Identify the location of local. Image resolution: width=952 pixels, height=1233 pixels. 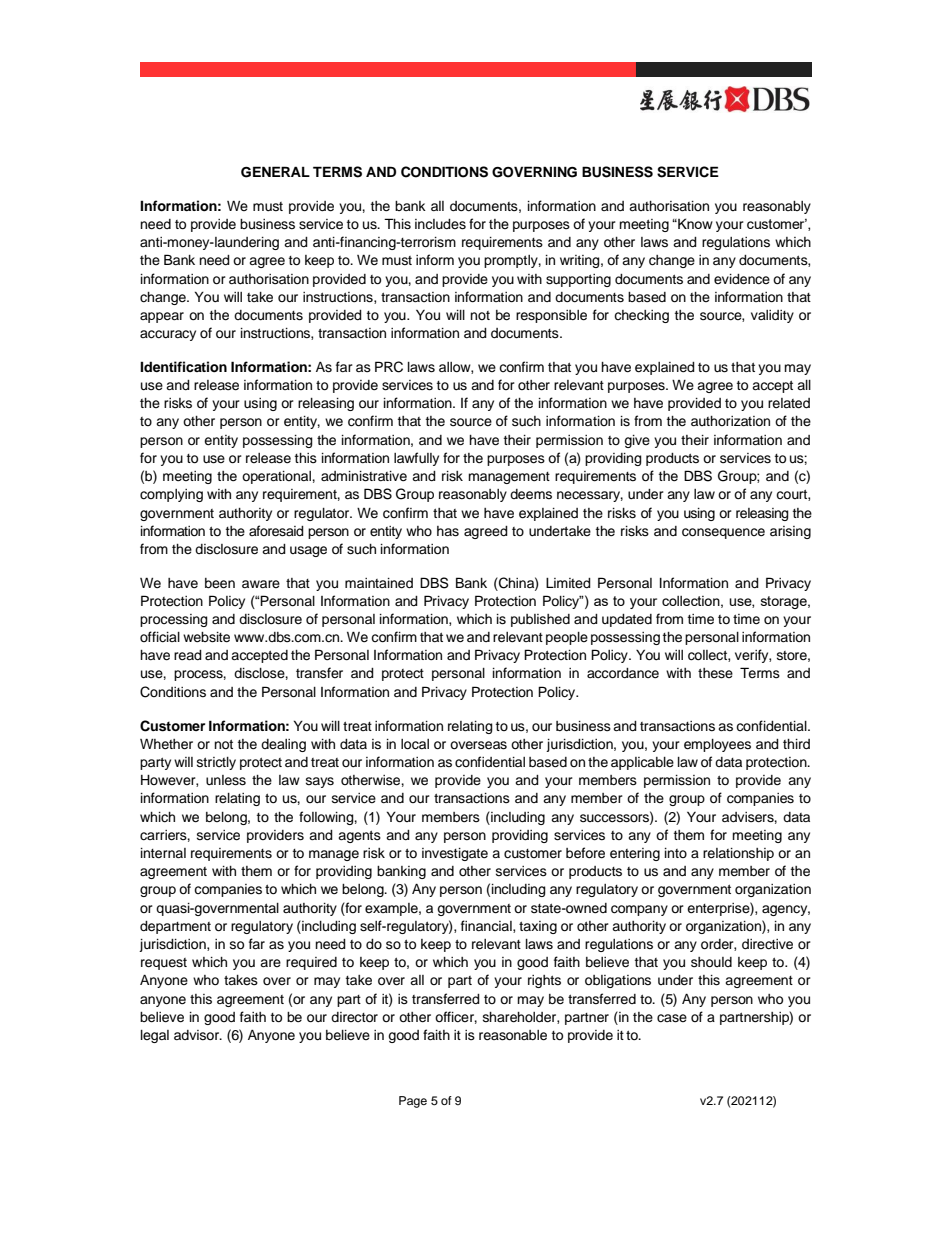
(415, 744).
